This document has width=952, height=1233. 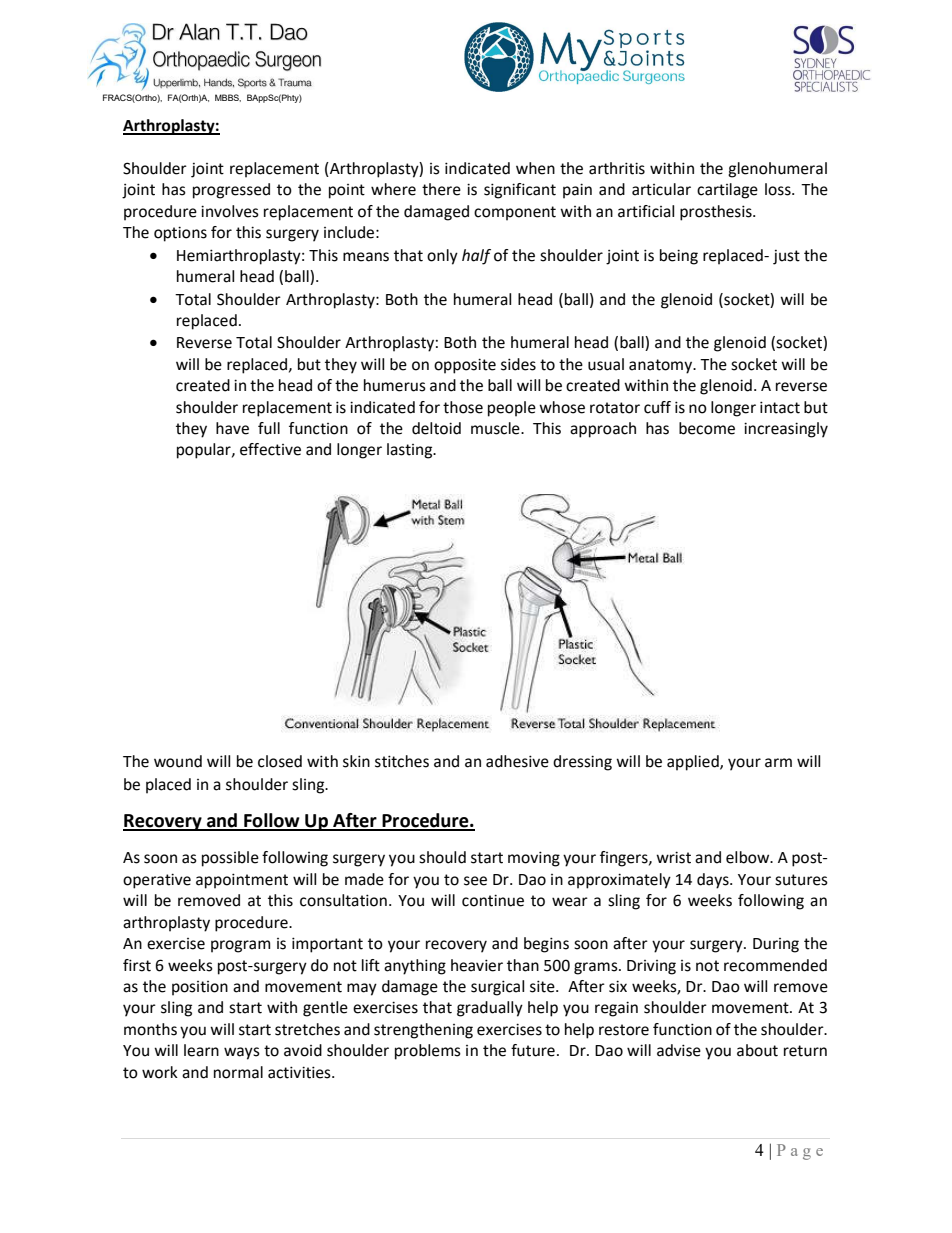 I want to click on lasting, so click(x=411, y=451).
